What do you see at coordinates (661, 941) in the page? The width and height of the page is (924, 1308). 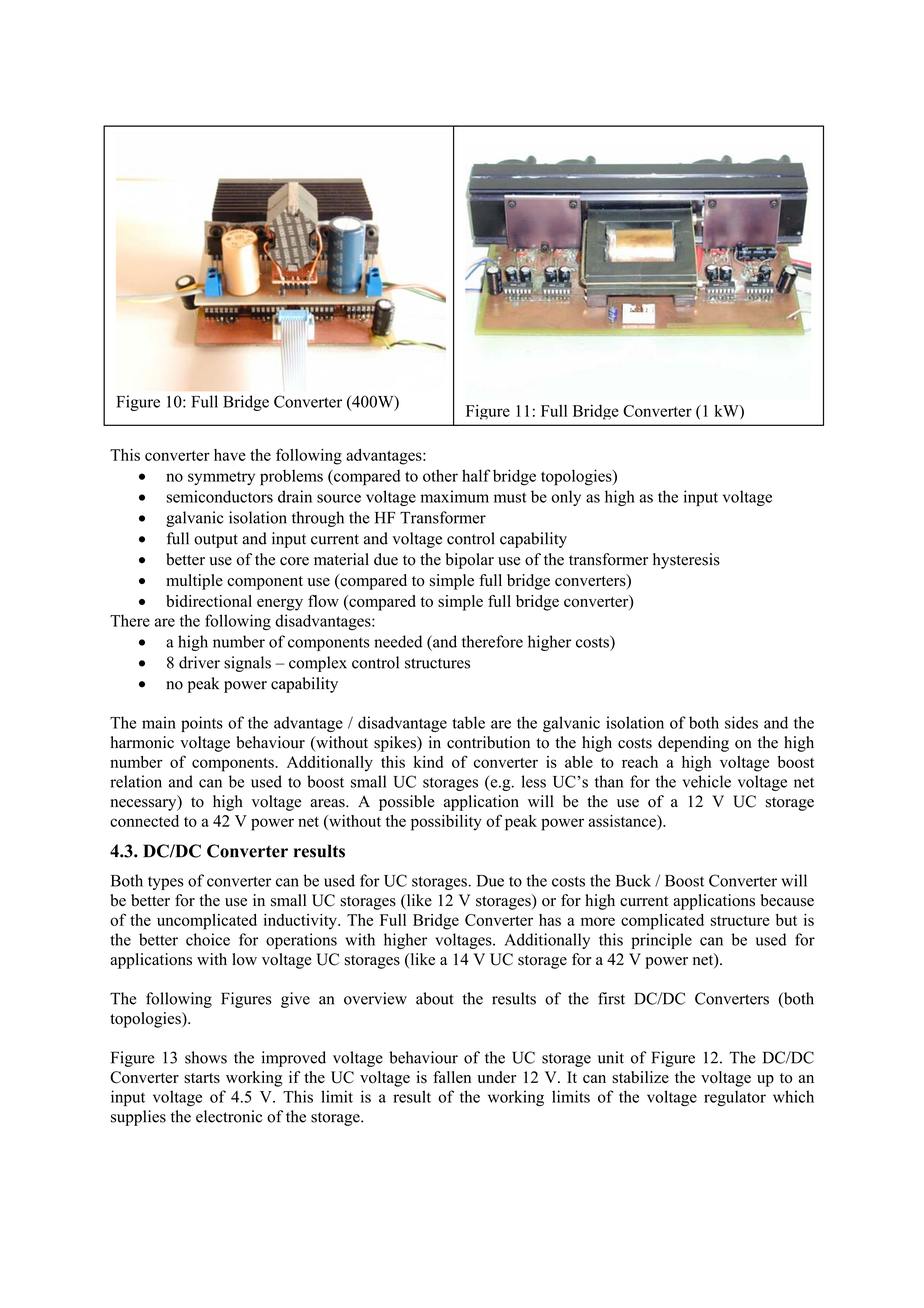 I see `principle` at bounding box center [661, 941].
